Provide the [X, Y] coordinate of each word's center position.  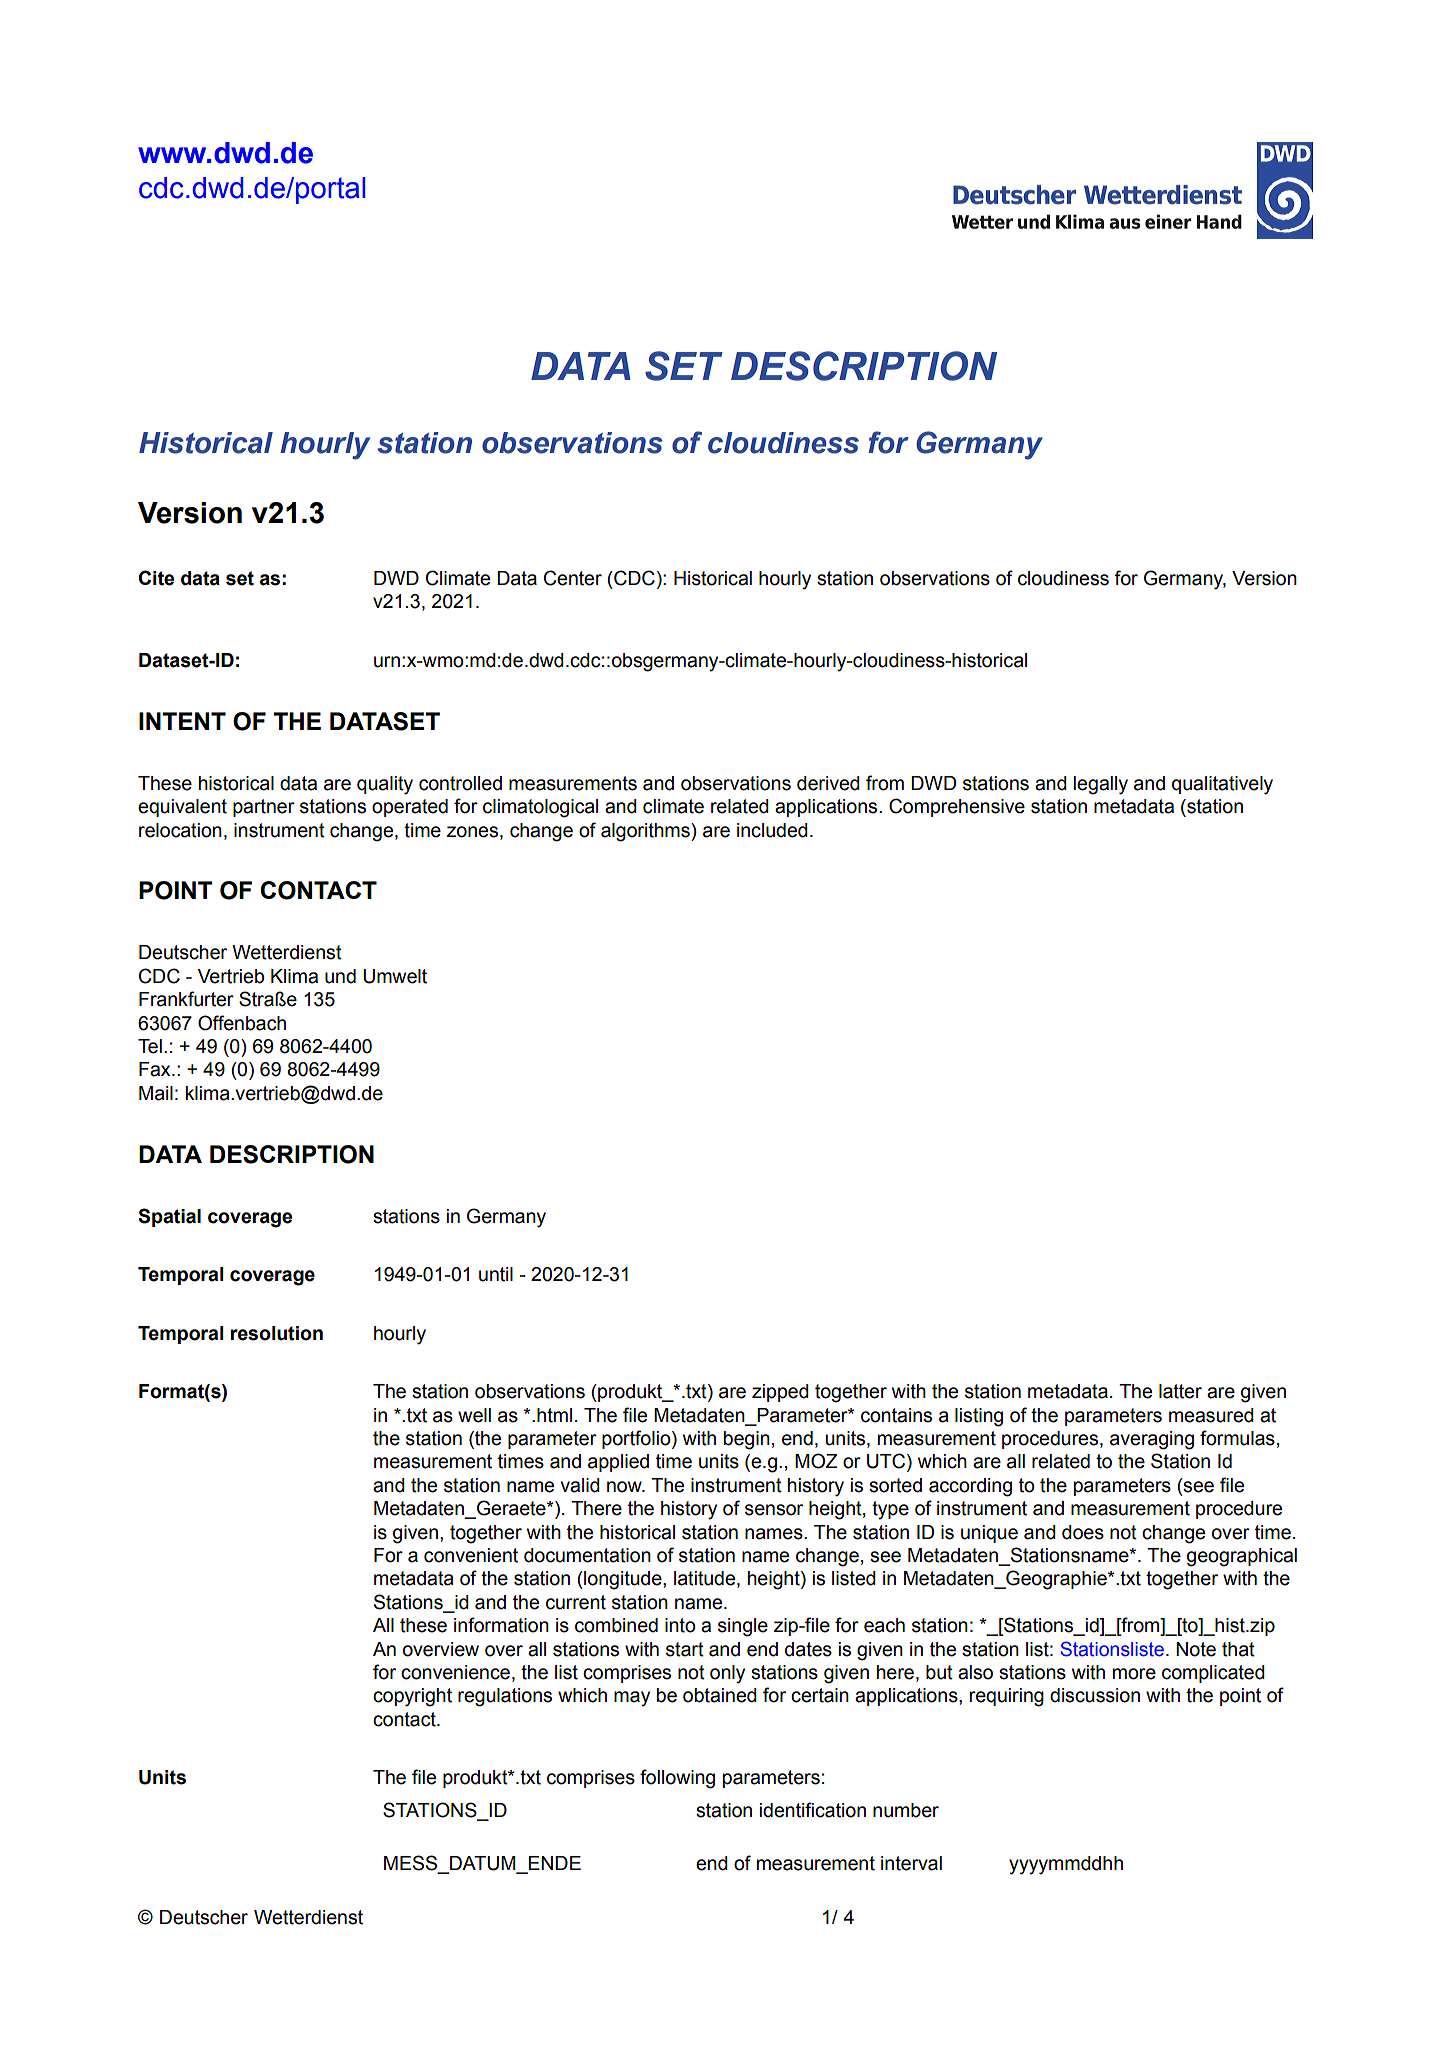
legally [1100, 785]
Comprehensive [957, 807]
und [340, 976]
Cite [156, 578]
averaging [1152, 1440]
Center [573, 578]
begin [747, 1440]
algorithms [646, 832]
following [677, 1779]
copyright [412, 1697]
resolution [277, 1333]
